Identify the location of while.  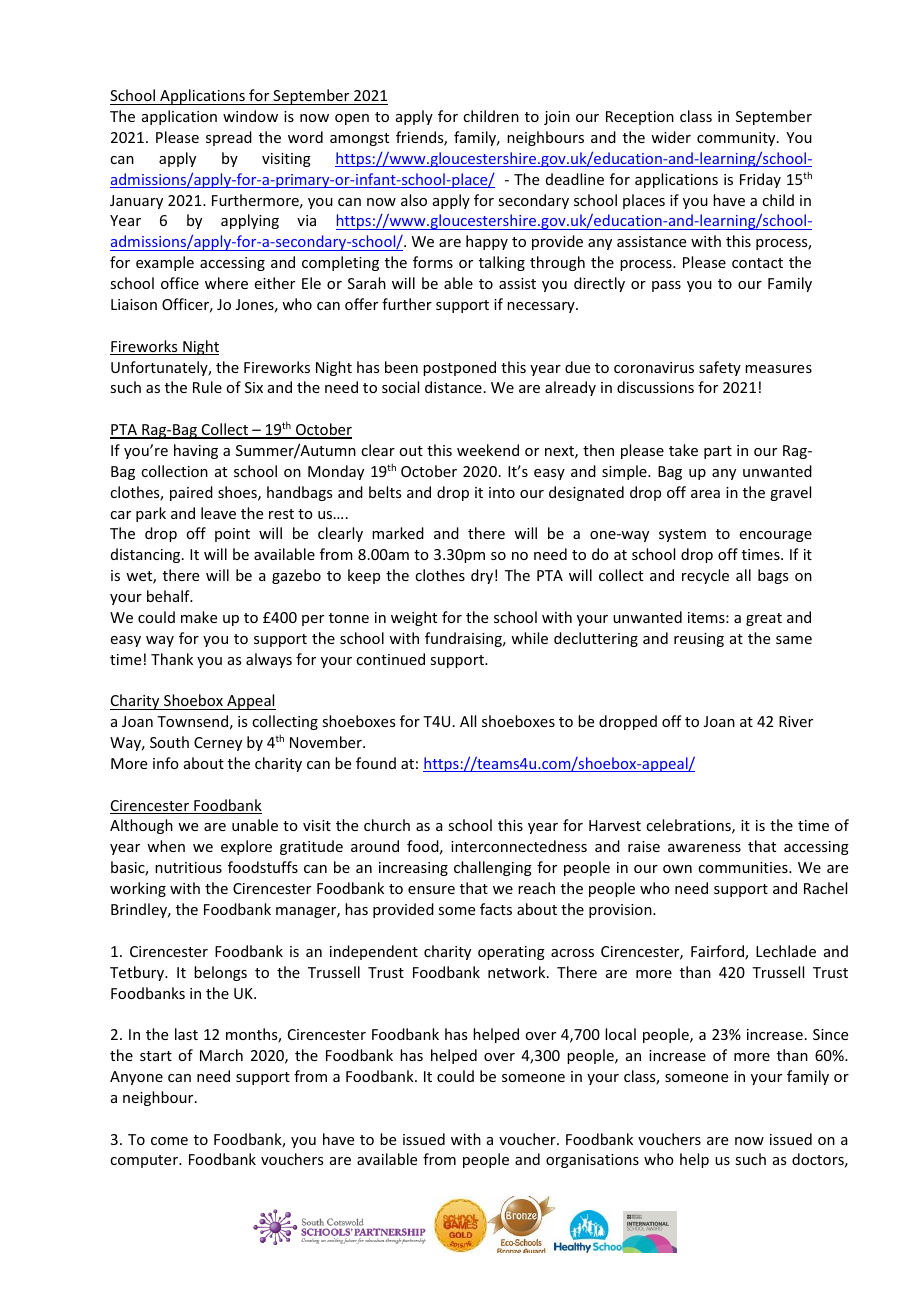
(529, 638).
